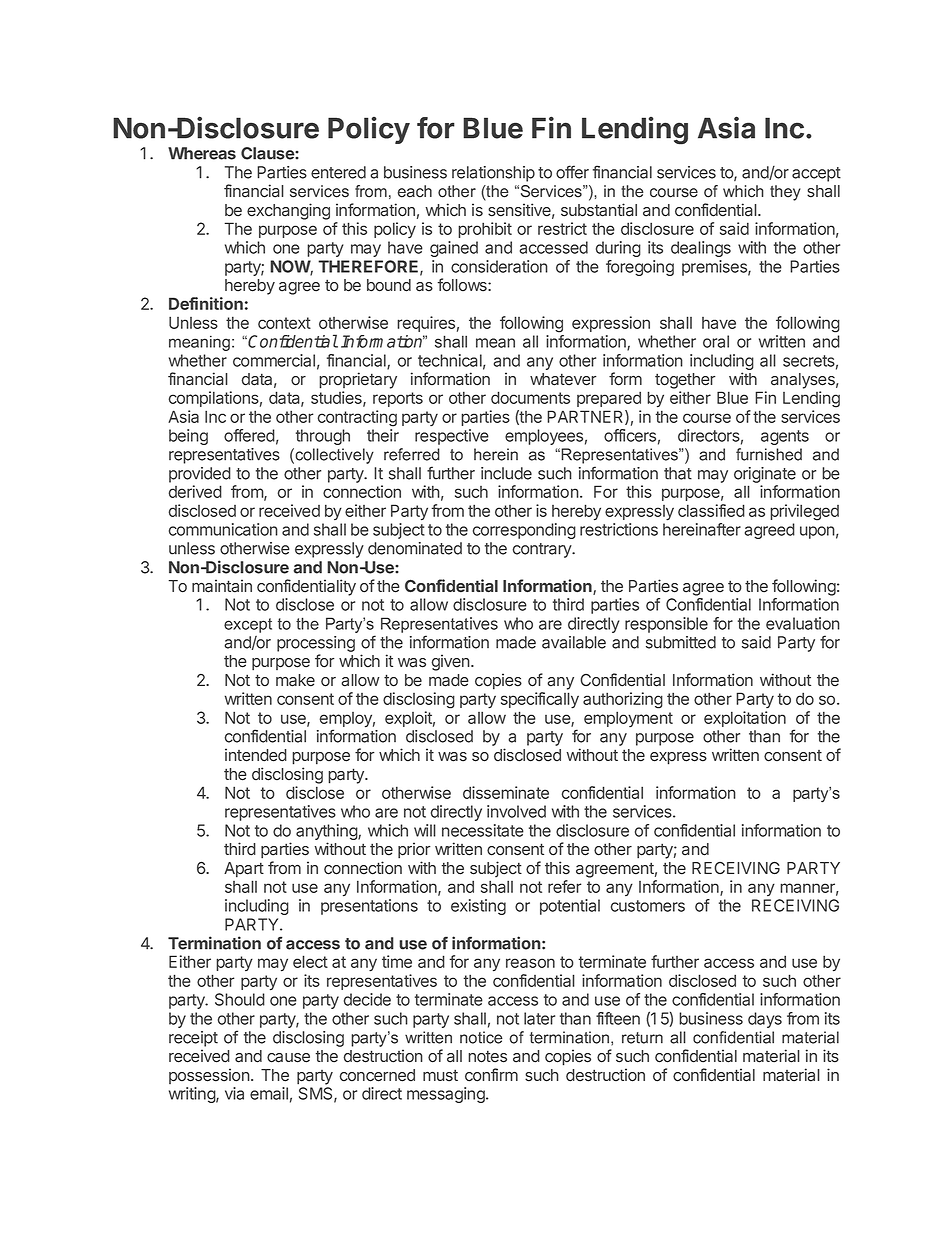 The image size is (952, 1233). Describe the element at coordinates (288, 211) in the image. I see `exchanging` at that location.
